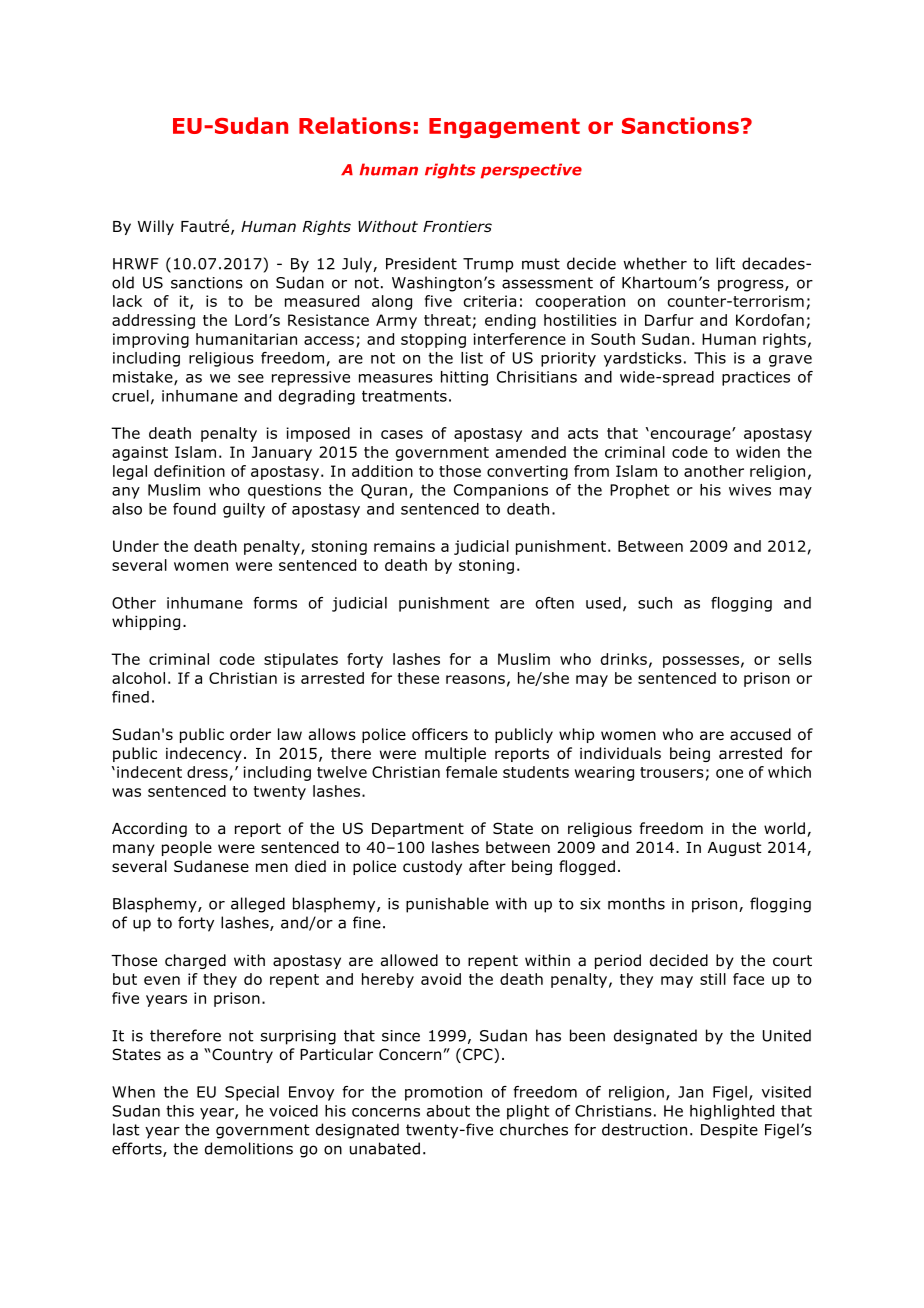 Image resolution: width=924 pixels, height=1308 pixels. I want to click on about, so click(448, 1111).
